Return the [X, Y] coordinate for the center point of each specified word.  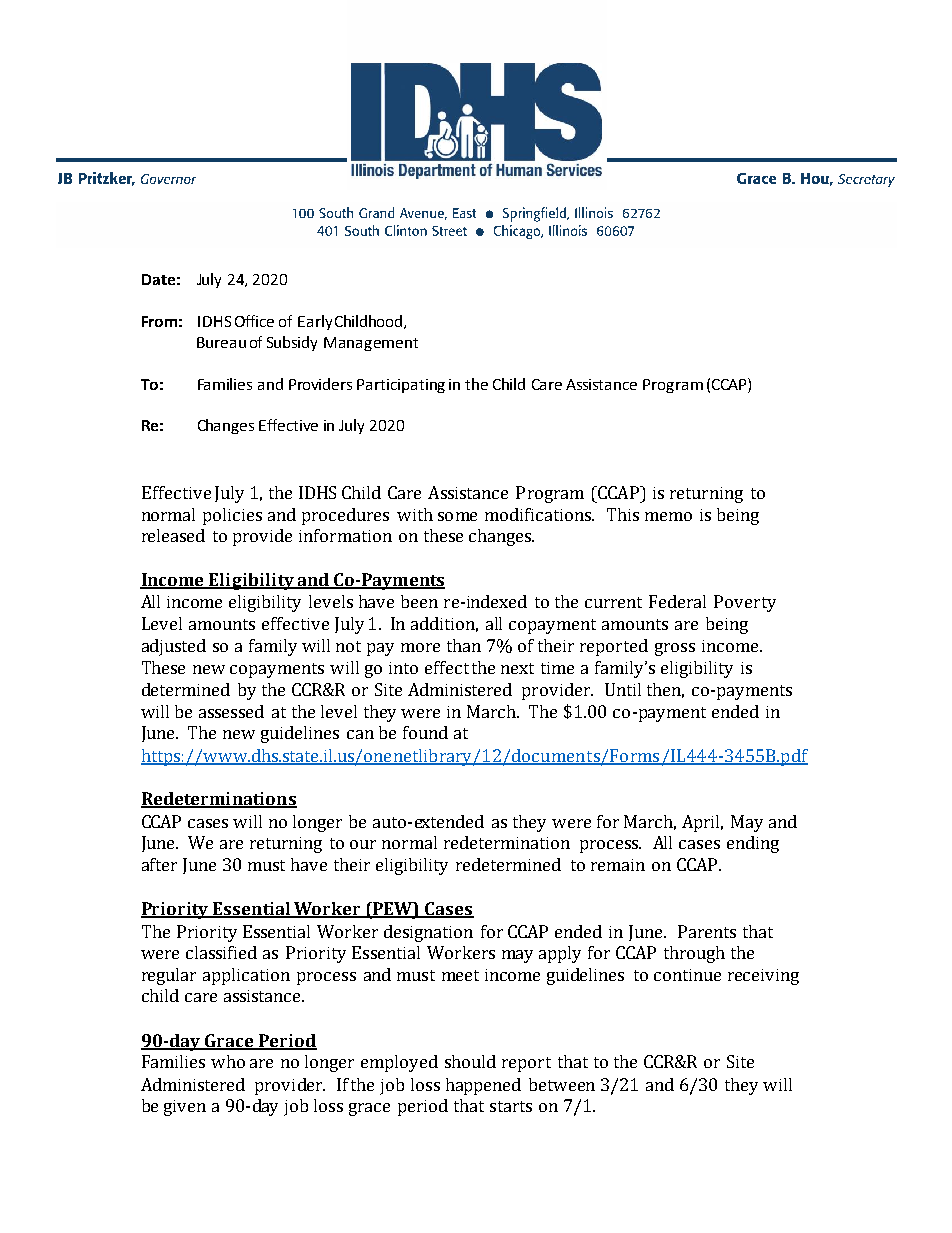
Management [371, 344]
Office [254, 321]
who [228, 1061]
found [425, 732]
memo [668, 516]
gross [675, 649]
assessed [231, 711]
